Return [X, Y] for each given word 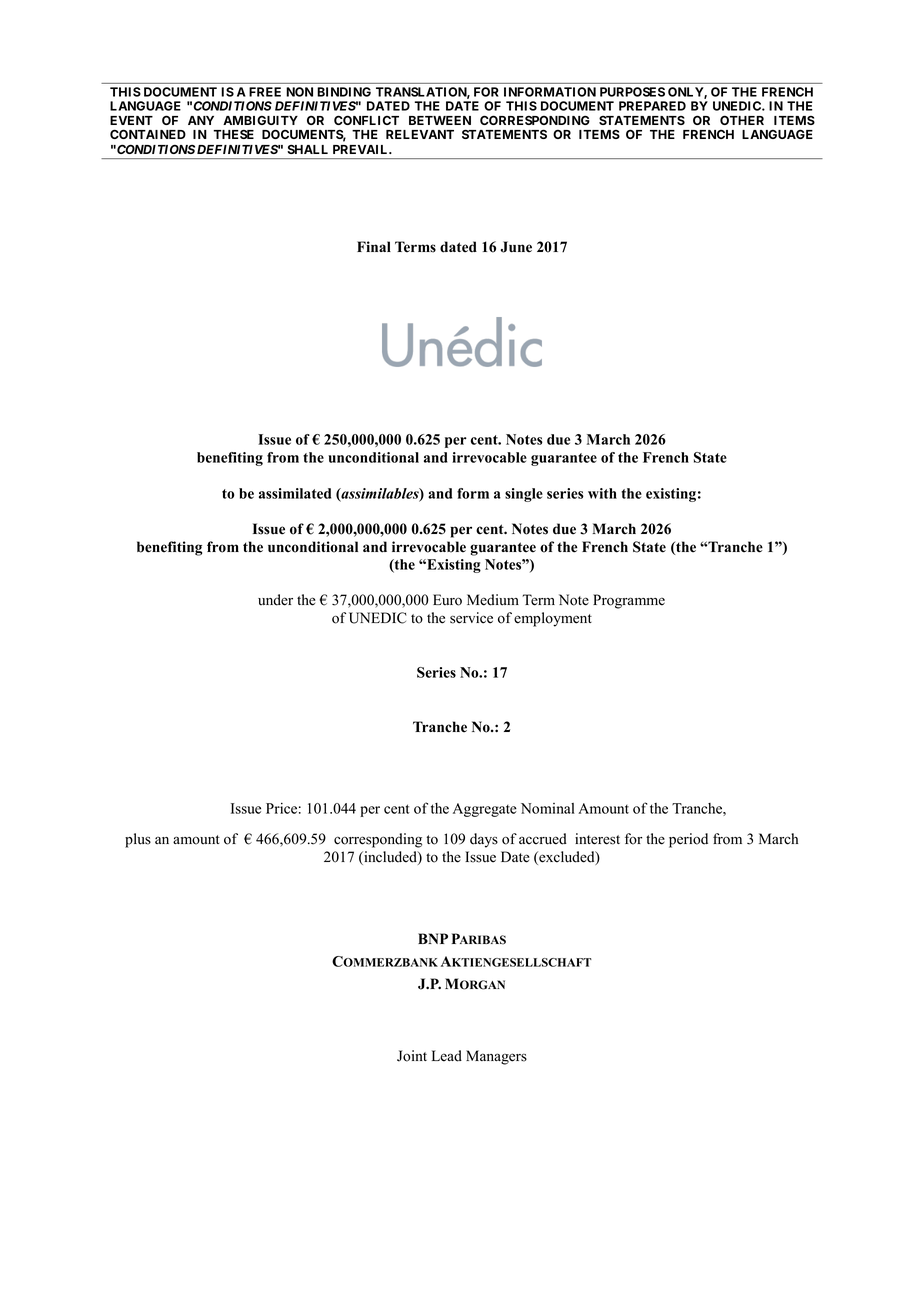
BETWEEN [440, 120]
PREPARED [652, 106]
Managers [496, 1057]
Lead [447, 1056]
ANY [201, 120]
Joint [412, 1056]
